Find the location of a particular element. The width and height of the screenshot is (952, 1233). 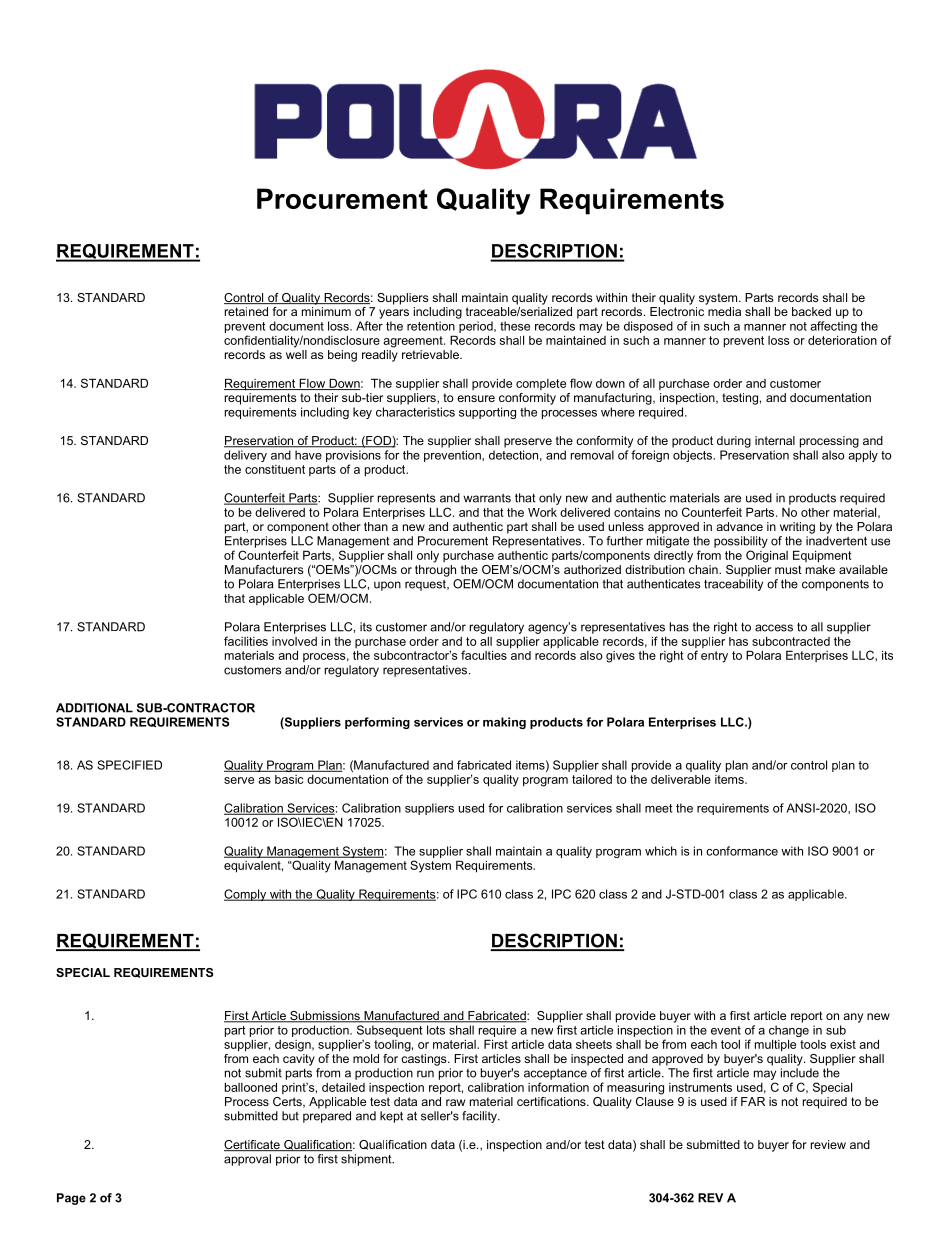

approval is located at coordinates (247, 1160).
